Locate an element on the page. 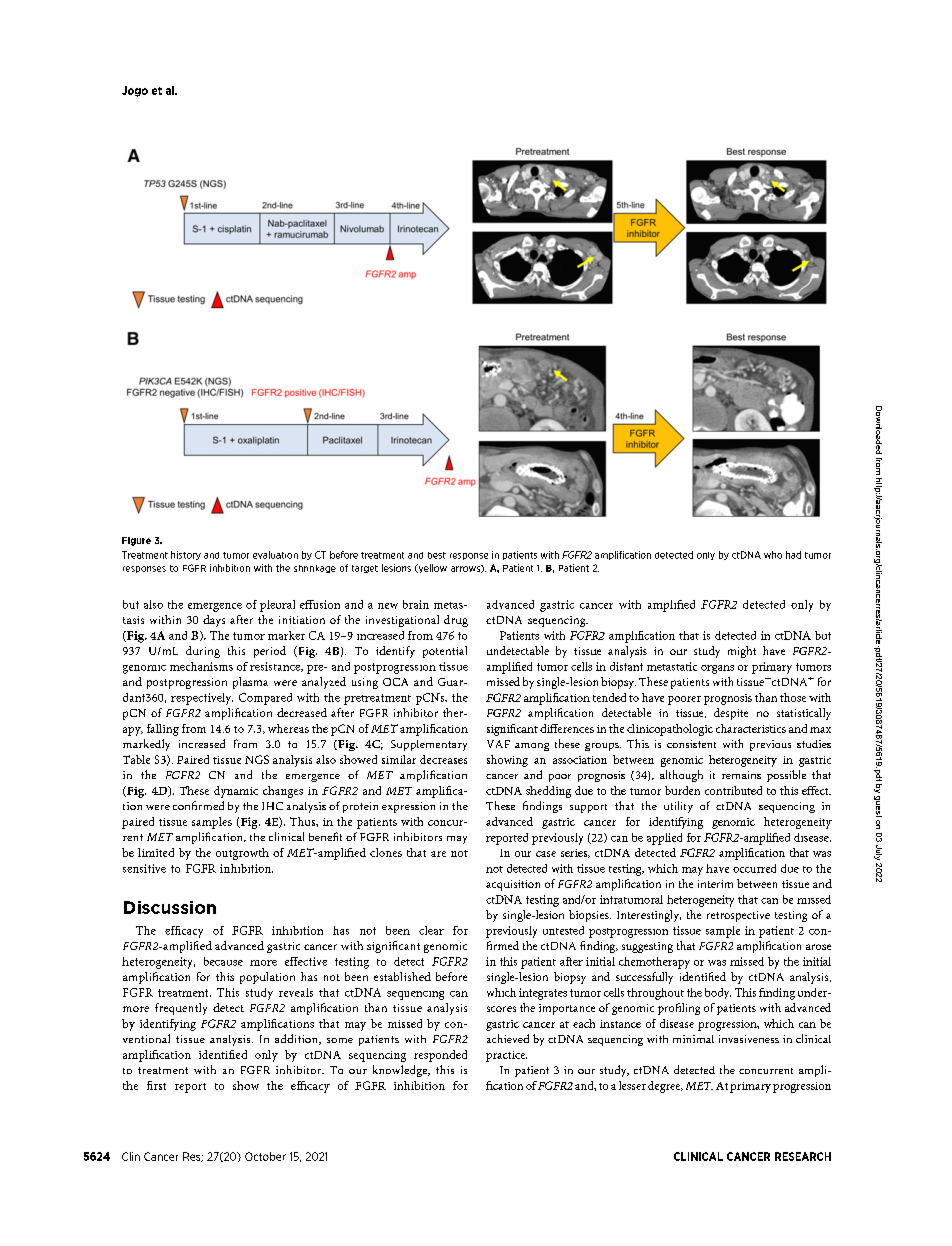 The image size is (952, 1246). Jogo is located at coordinates (135, 91).
